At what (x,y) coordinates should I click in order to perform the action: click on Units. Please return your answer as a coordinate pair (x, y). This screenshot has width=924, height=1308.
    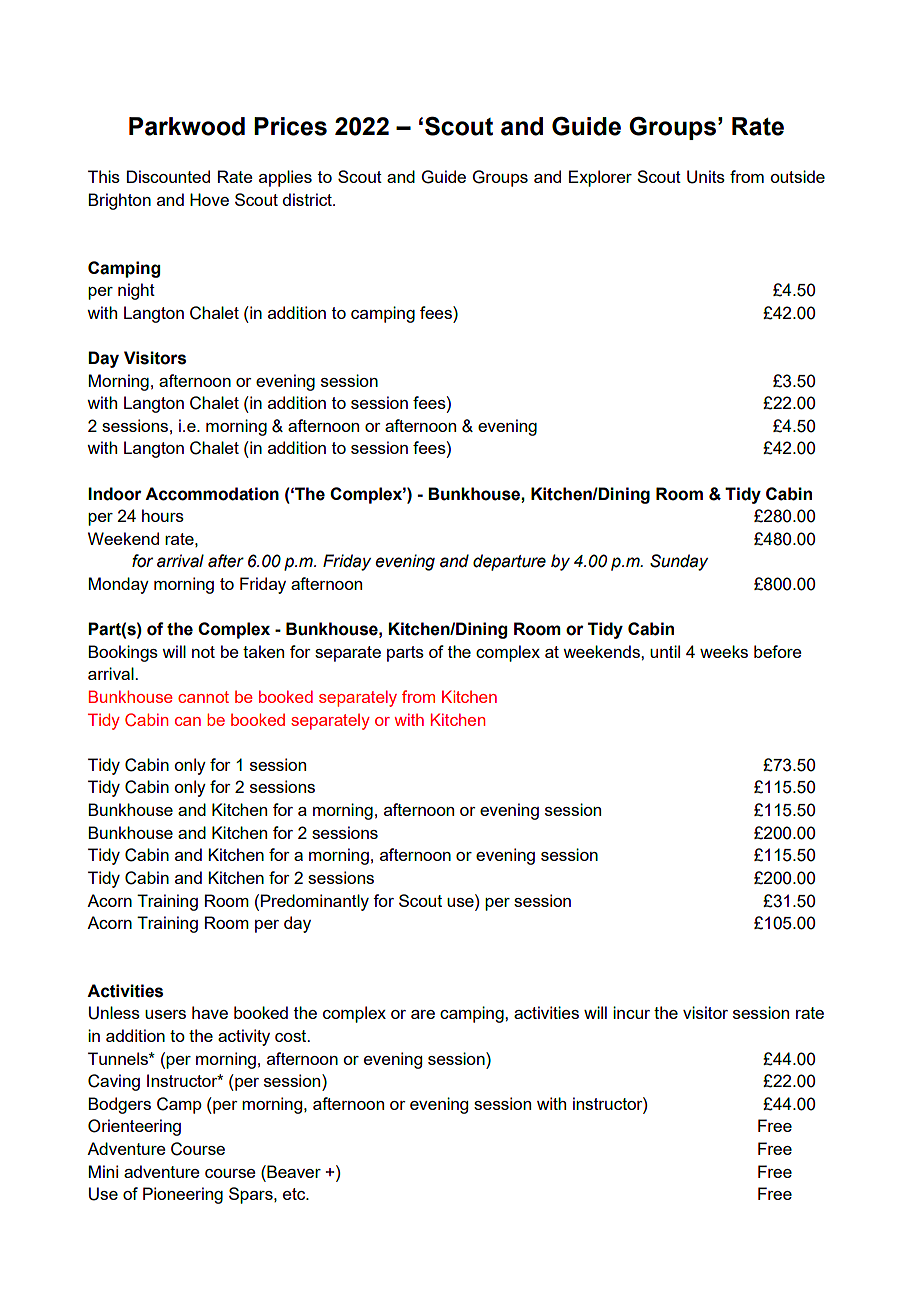
    Looking at the image, I should click on (706, 177).
